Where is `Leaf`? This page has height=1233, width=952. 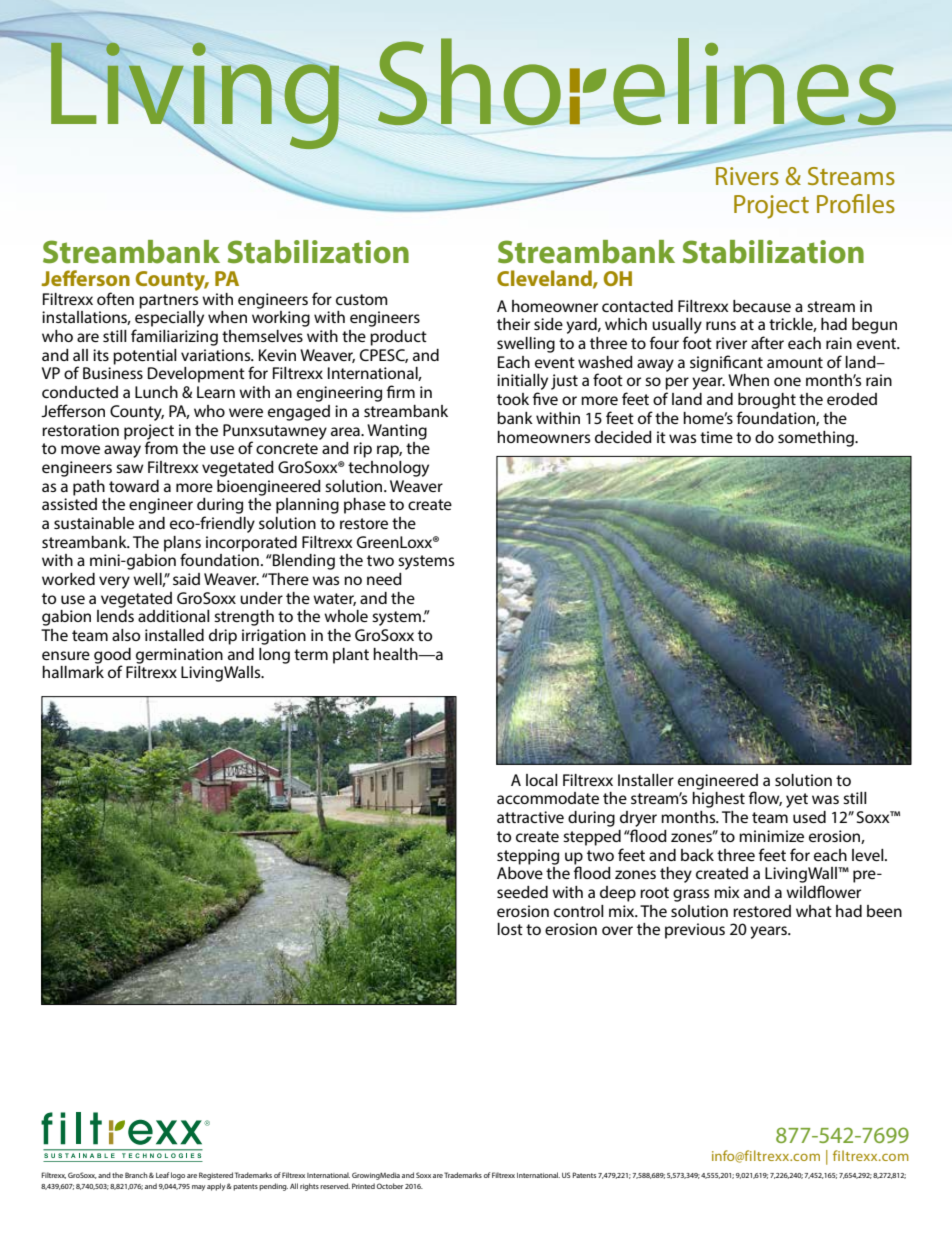 Leaf is located at coordinates (162, 1175).
